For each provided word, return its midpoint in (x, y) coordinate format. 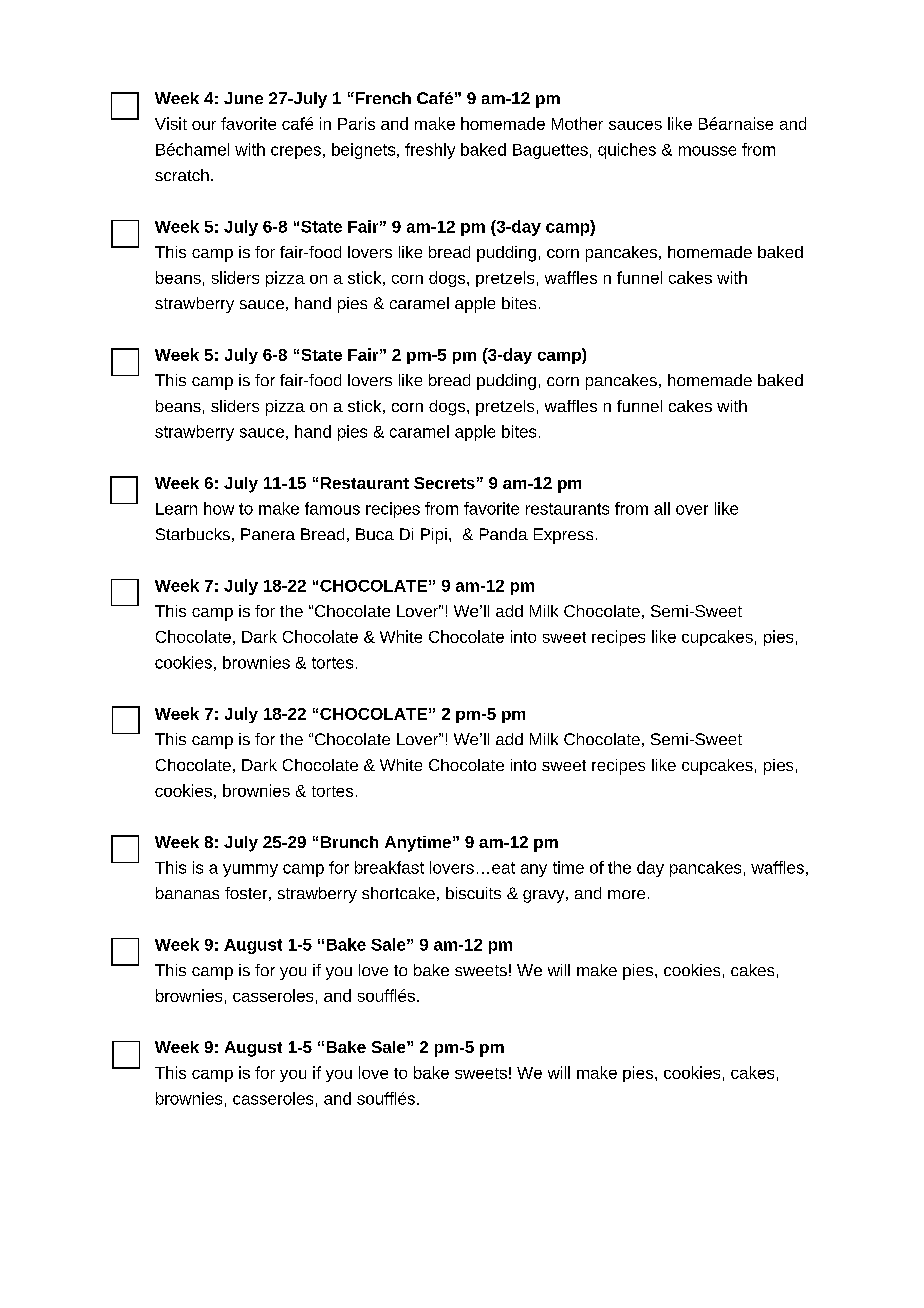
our (204, 125)
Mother (577, 123)
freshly (430, 151)
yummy (250, 870)
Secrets (444, 483)
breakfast (389, 867)
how (219, 508)
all (662, 508)
